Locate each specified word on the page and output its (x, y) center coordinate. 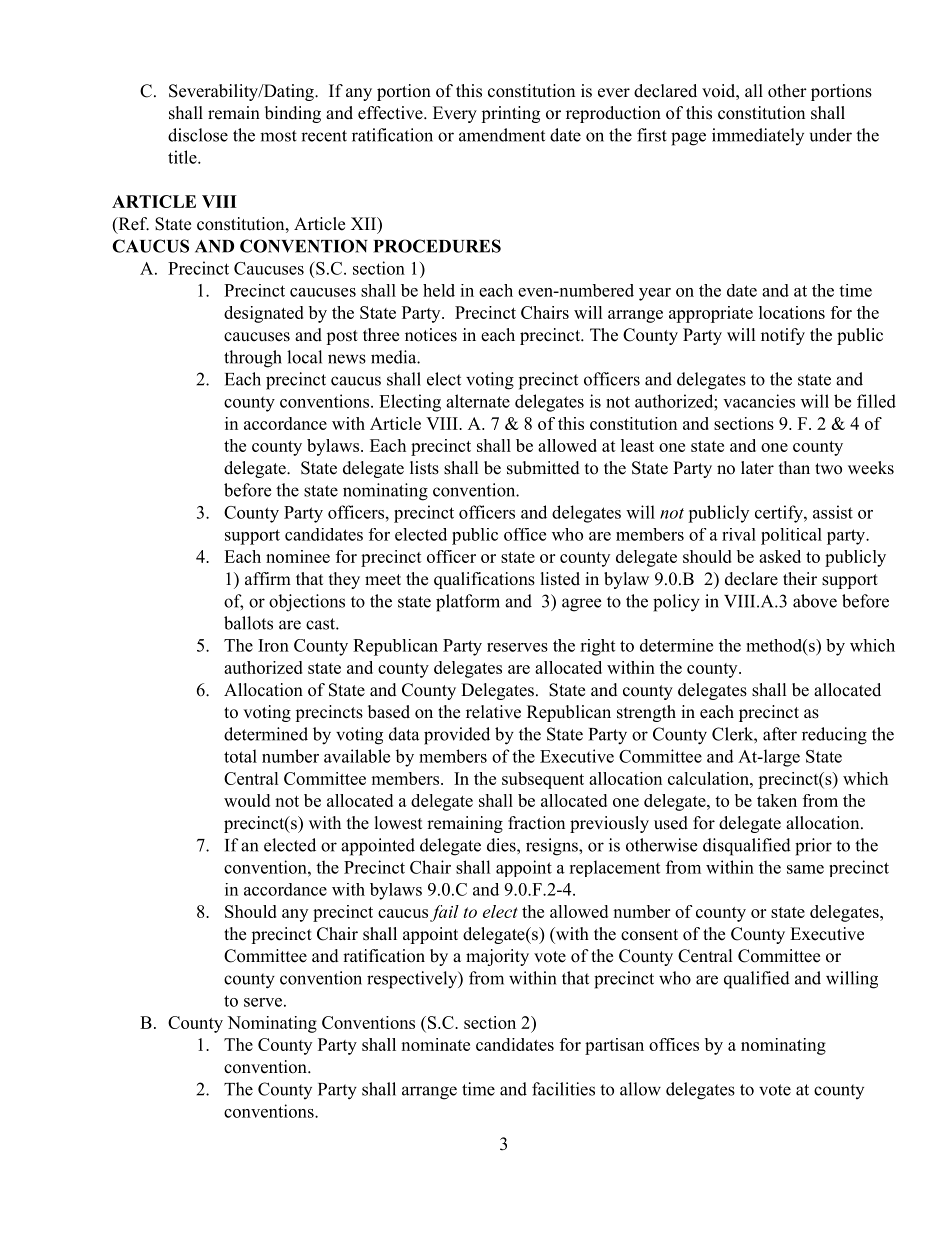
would (247, 800)
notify (783, 336)
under (831, 135)
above (815, 601)
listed (560, 579)
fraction (536, 823)
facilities (563, 1089)
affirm (268, 578)
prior (813, 847)
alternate (478, 401)
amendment (502, 135)
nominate (435, 1044)
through (253, 359)
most (278, 136)
